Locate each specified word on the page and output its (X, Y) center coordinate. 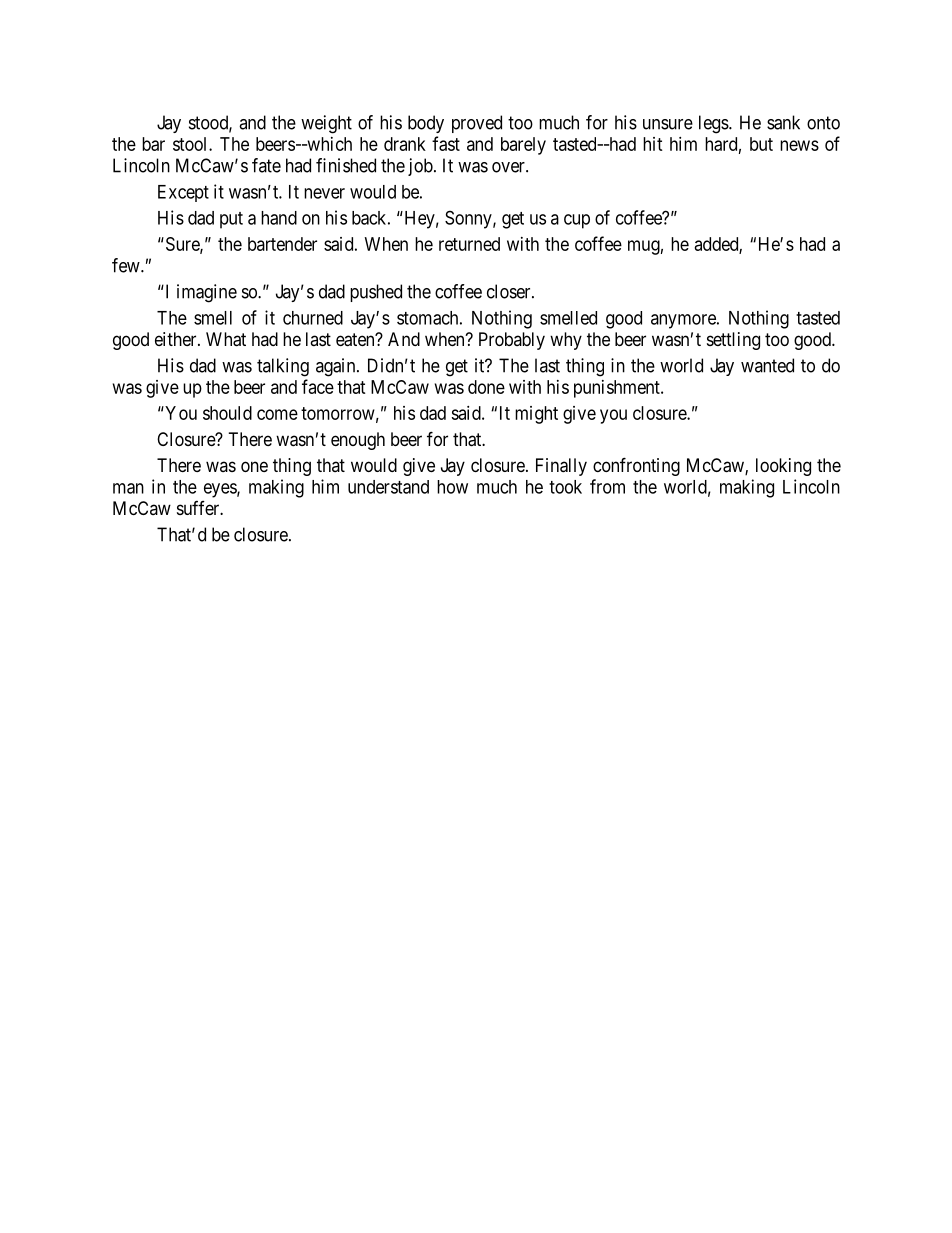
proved (477, 124)
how (452, 487)
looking (783, 467)
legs (714, 124)
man (128, 488)
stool (191, 144)
